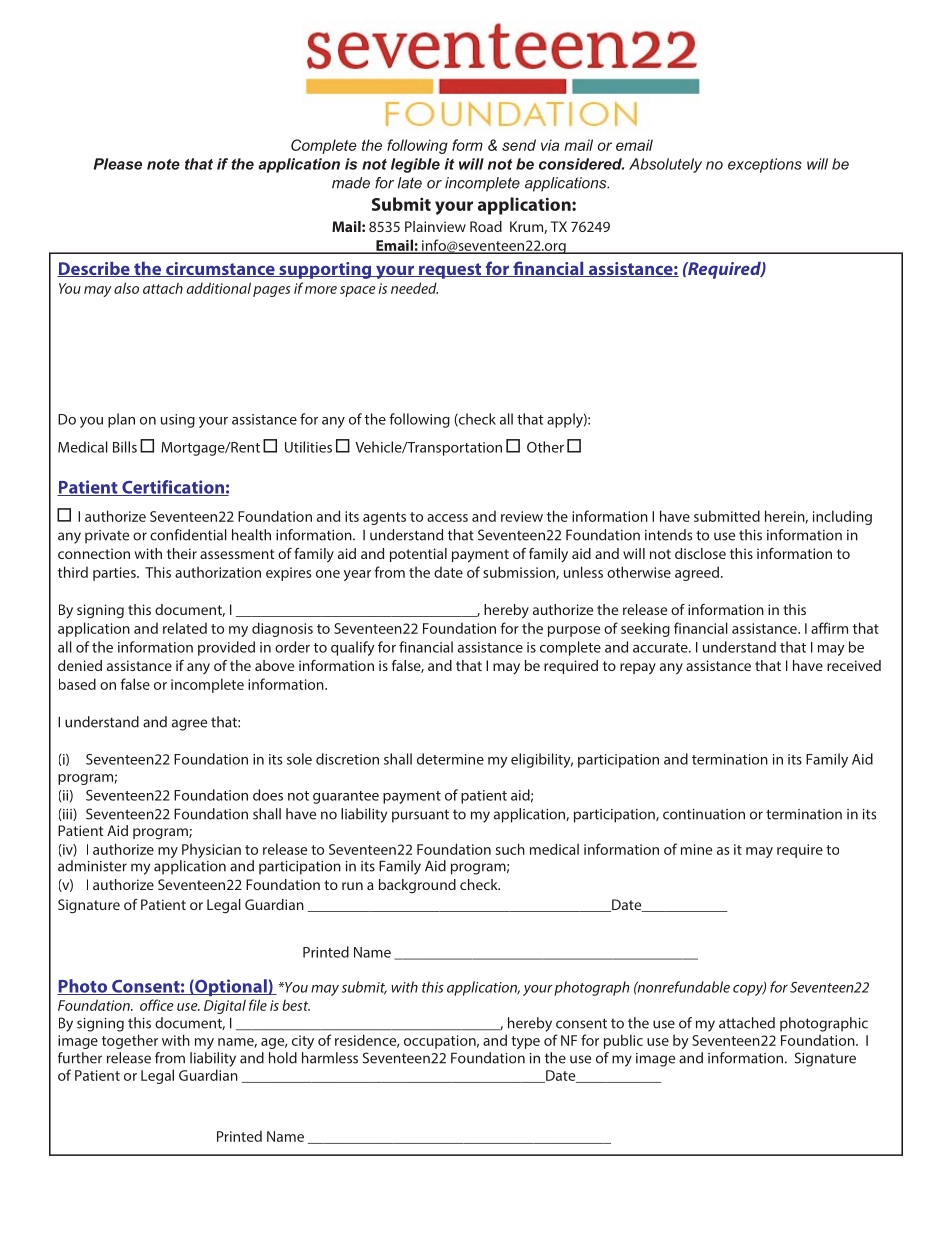  I want to click on needed, so click(414, 288).
